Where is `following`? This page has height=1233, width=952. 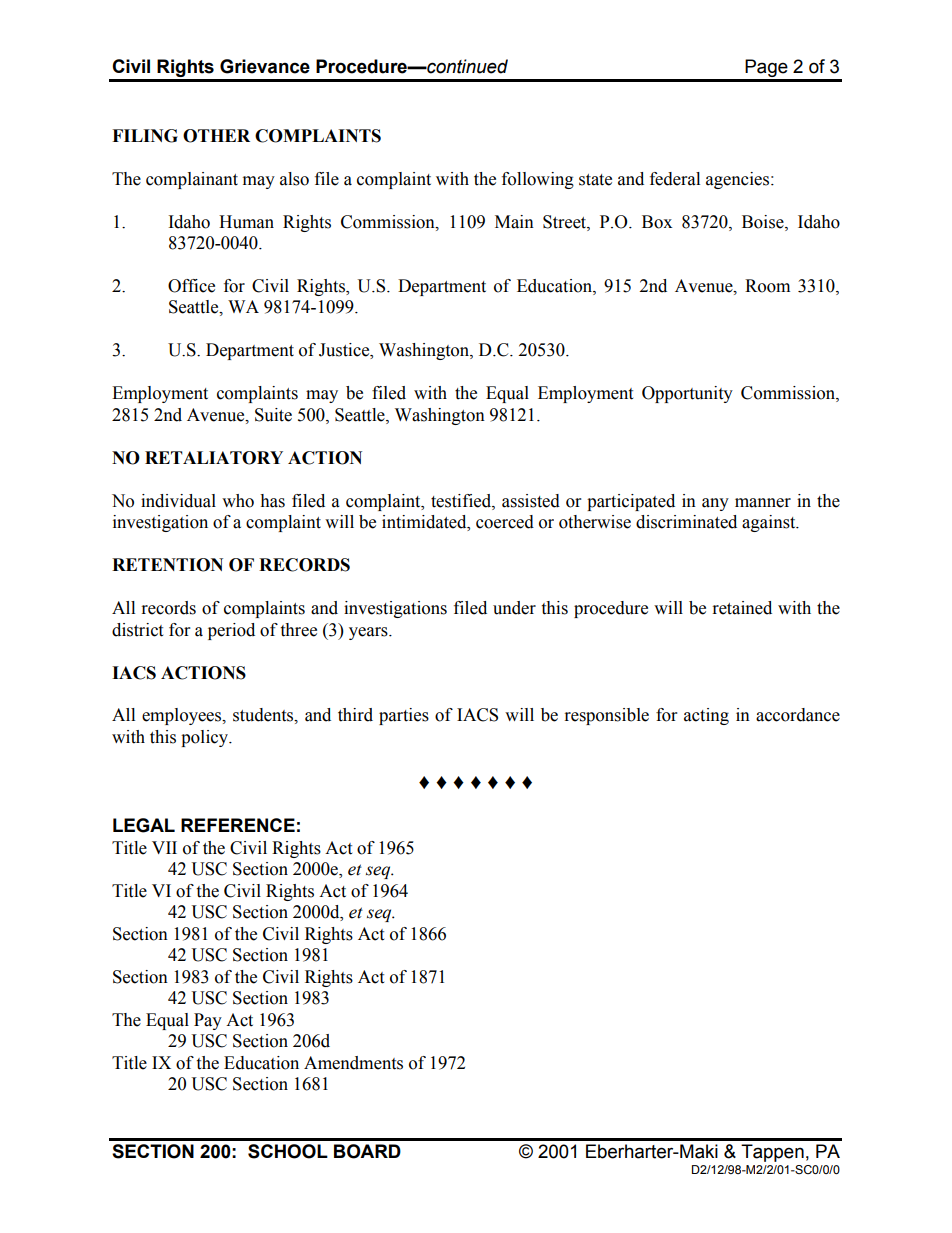 following is located at coordinates (538, 180).
